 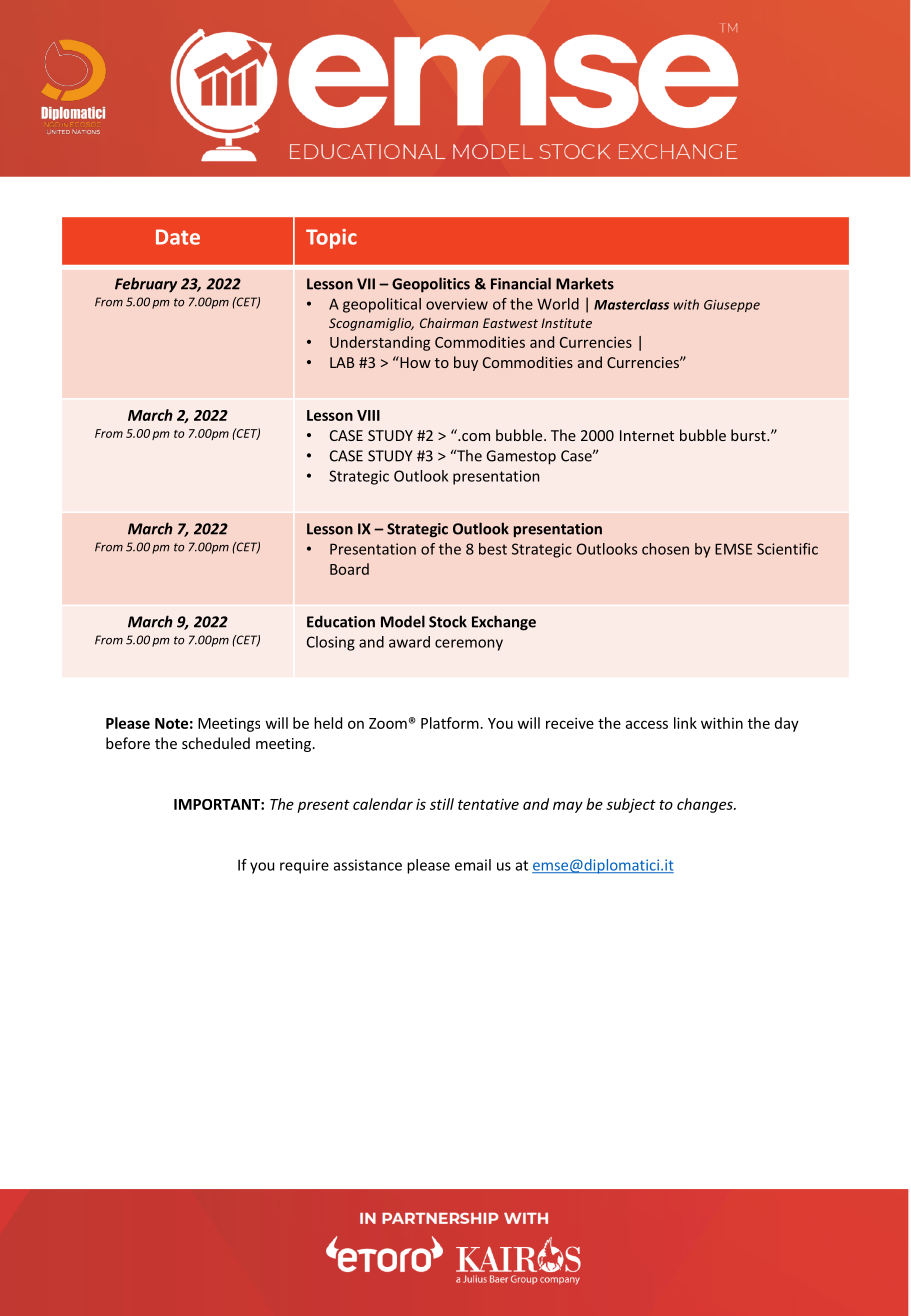 What do you see at coordinates (706, 805) in the page?
I see `changes` at bounding box center [706, 805].
